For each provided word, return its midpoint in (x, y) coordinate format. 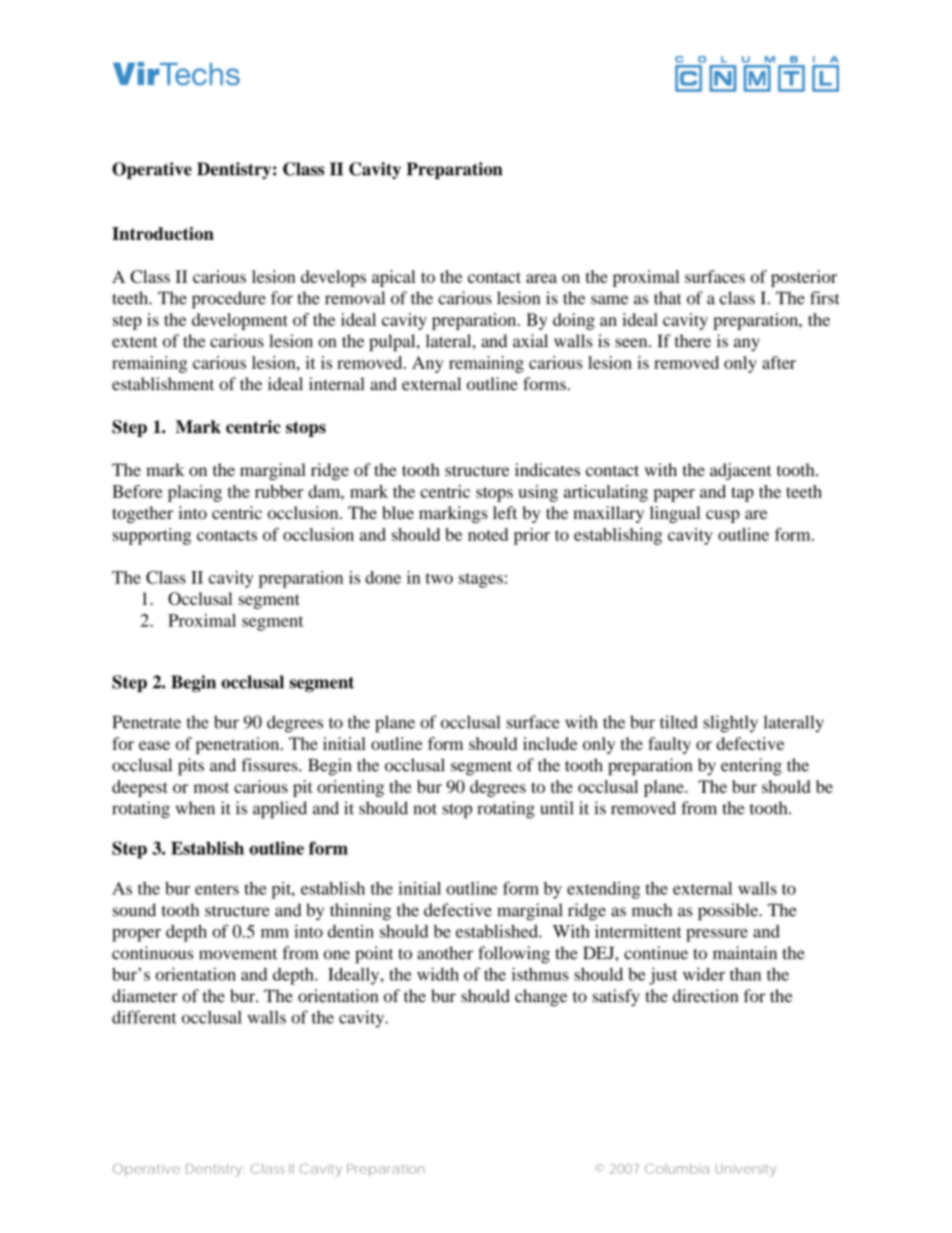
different (144, 1017)
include (550, 743)
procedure (229, 300)
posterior (804, 278)
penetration (239, 745)
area (541, 278)
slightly (730, 724)
